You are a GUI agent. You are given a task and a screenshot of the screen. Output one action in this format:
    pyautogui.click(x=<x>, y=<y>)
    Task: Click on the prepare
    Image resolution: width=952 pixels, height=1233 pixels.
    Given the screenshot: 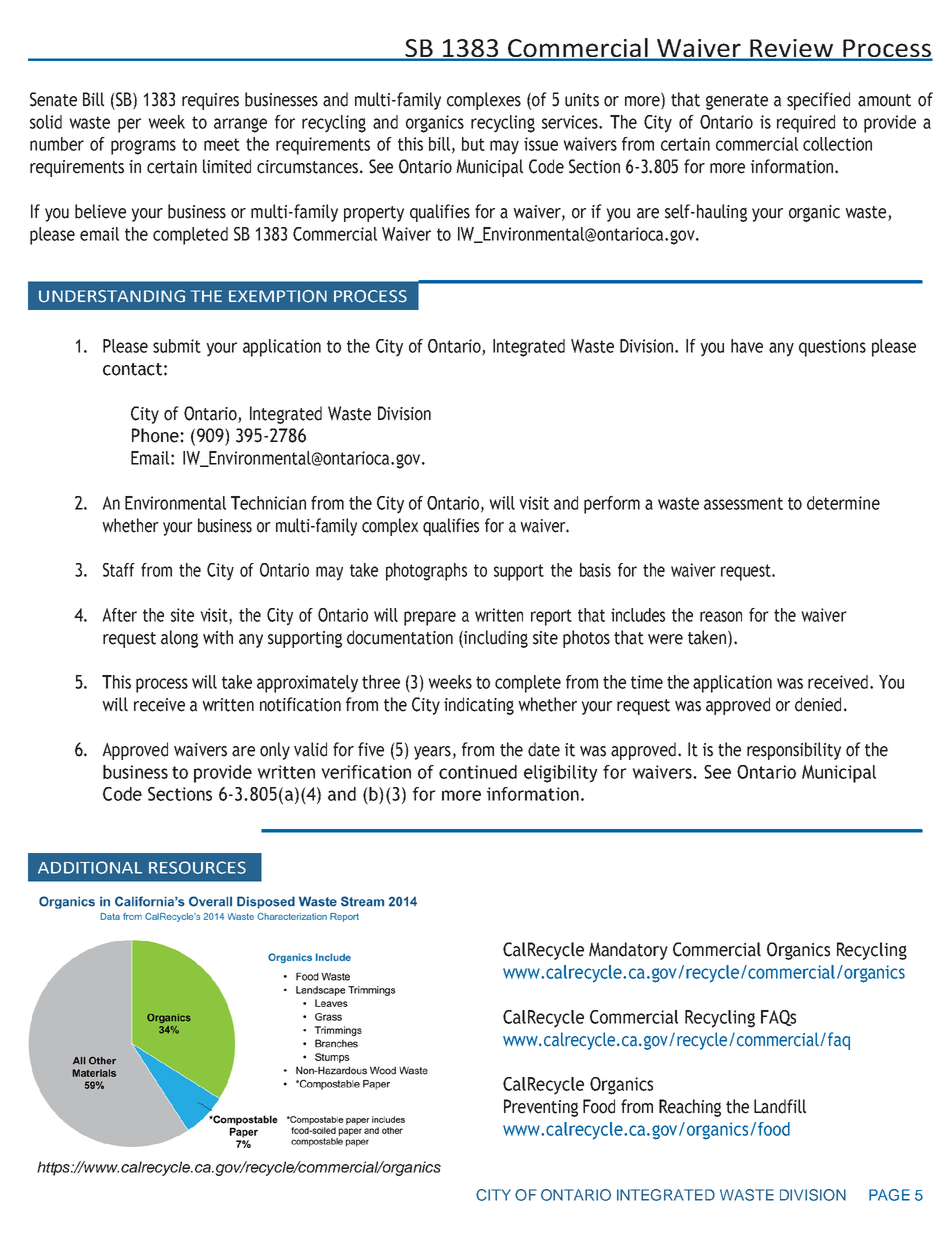 What is the action you would take?
    pyautogui.click(x=430, y=618)
